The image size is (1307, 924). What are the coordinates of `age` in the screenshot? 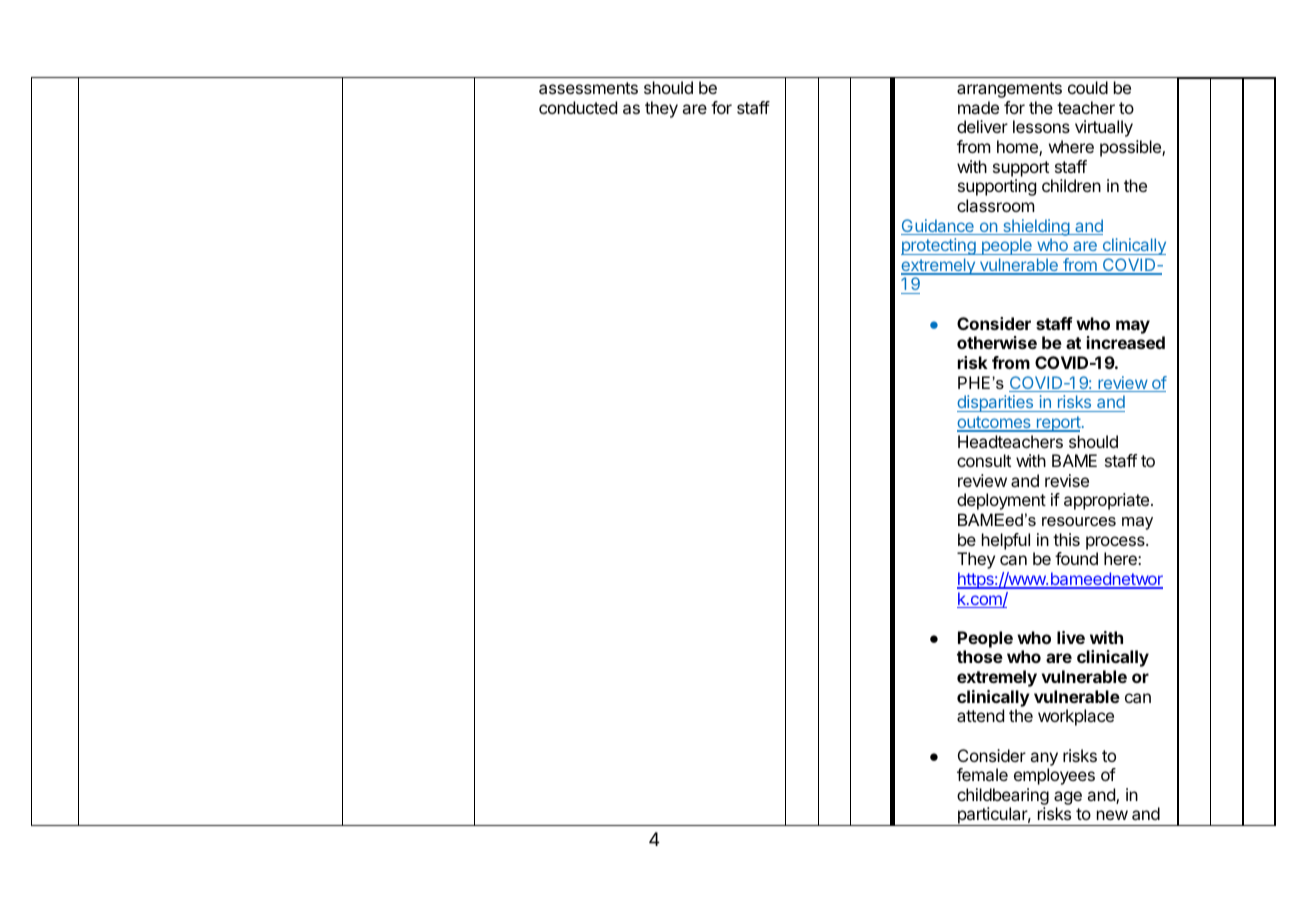 It's located at (1068, 799).
